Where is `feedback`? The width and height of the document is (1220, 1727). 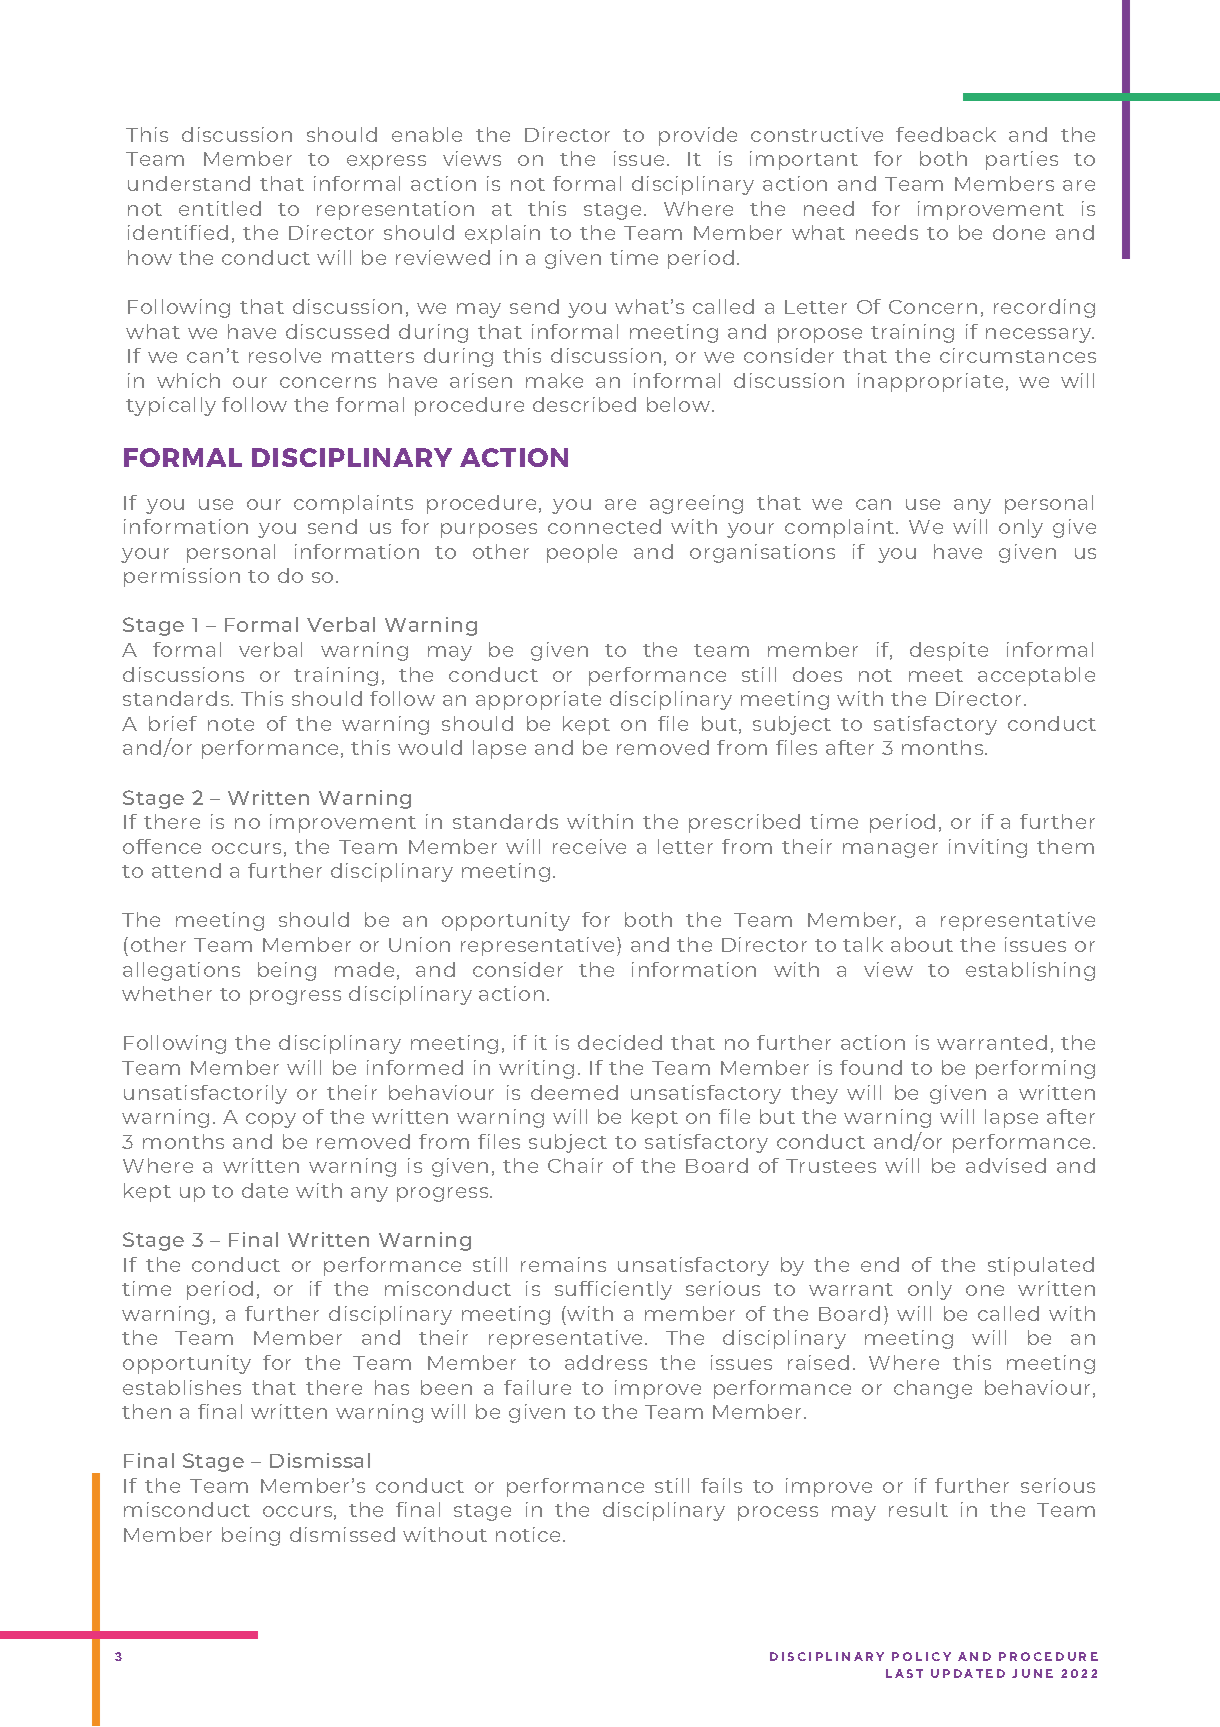
feedback is located at coordinates (946, 134).
